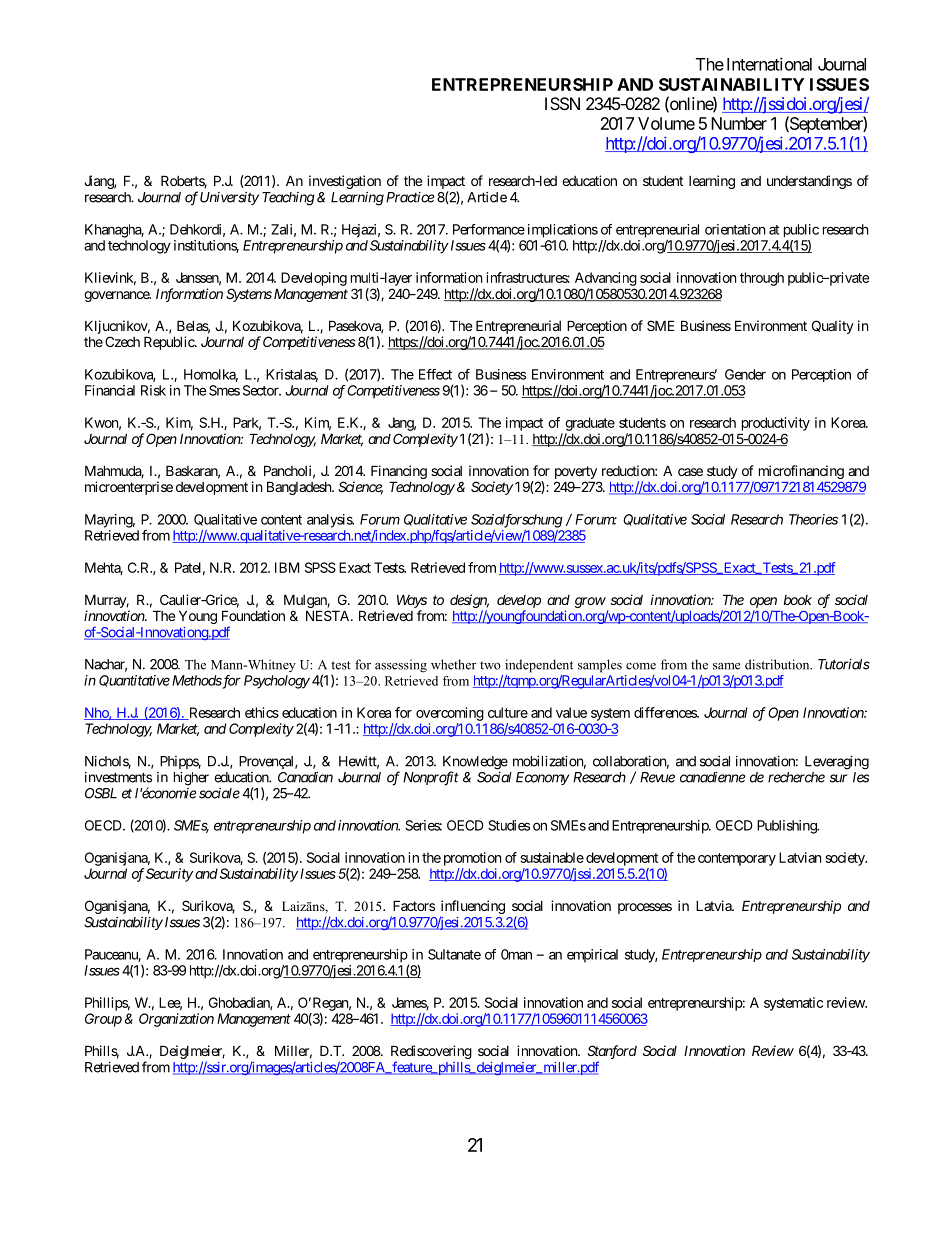  I want to click on Rediscovering, so click(431, 1053).
